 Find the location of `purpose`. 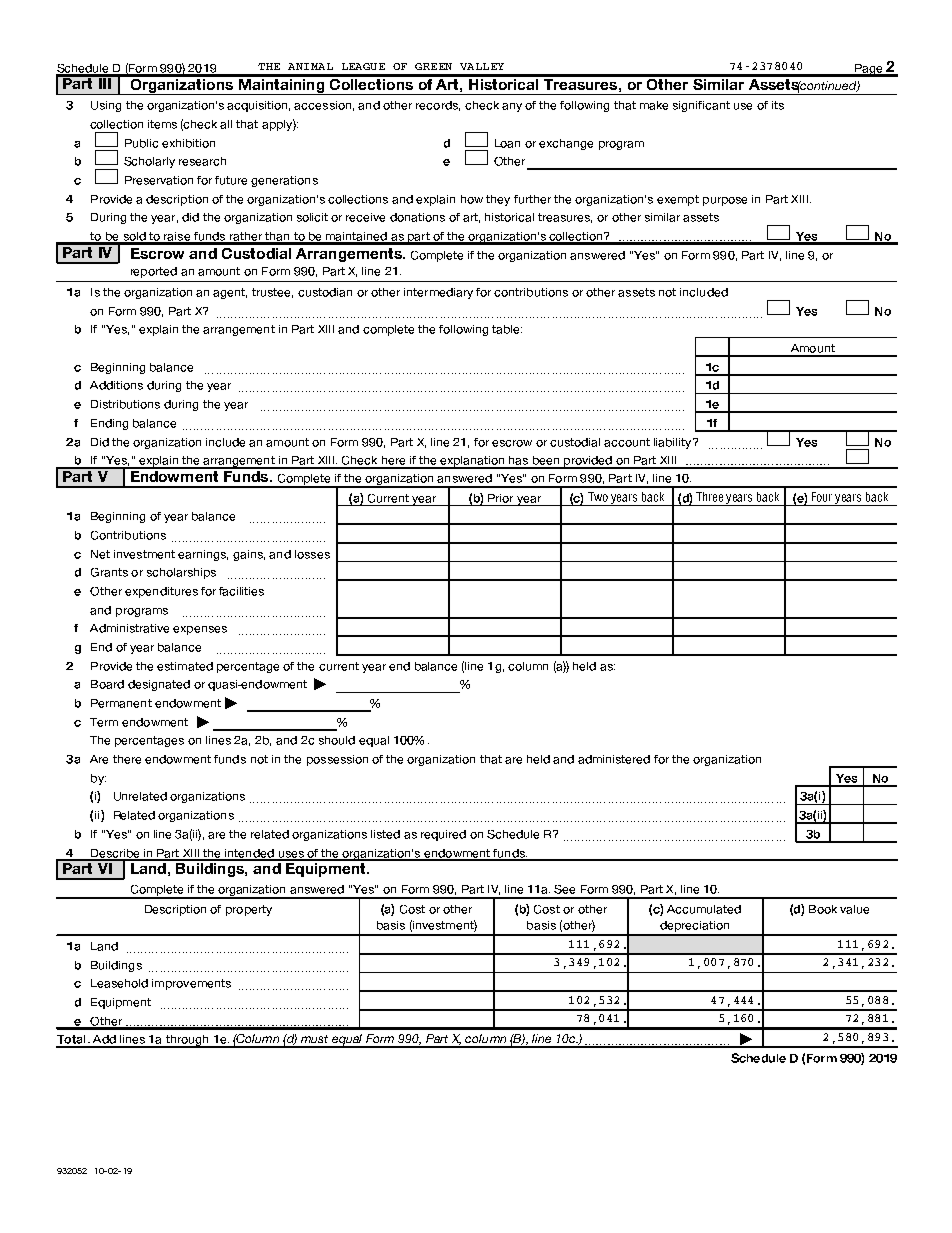

purpose is located at coordinates (725, 201).
